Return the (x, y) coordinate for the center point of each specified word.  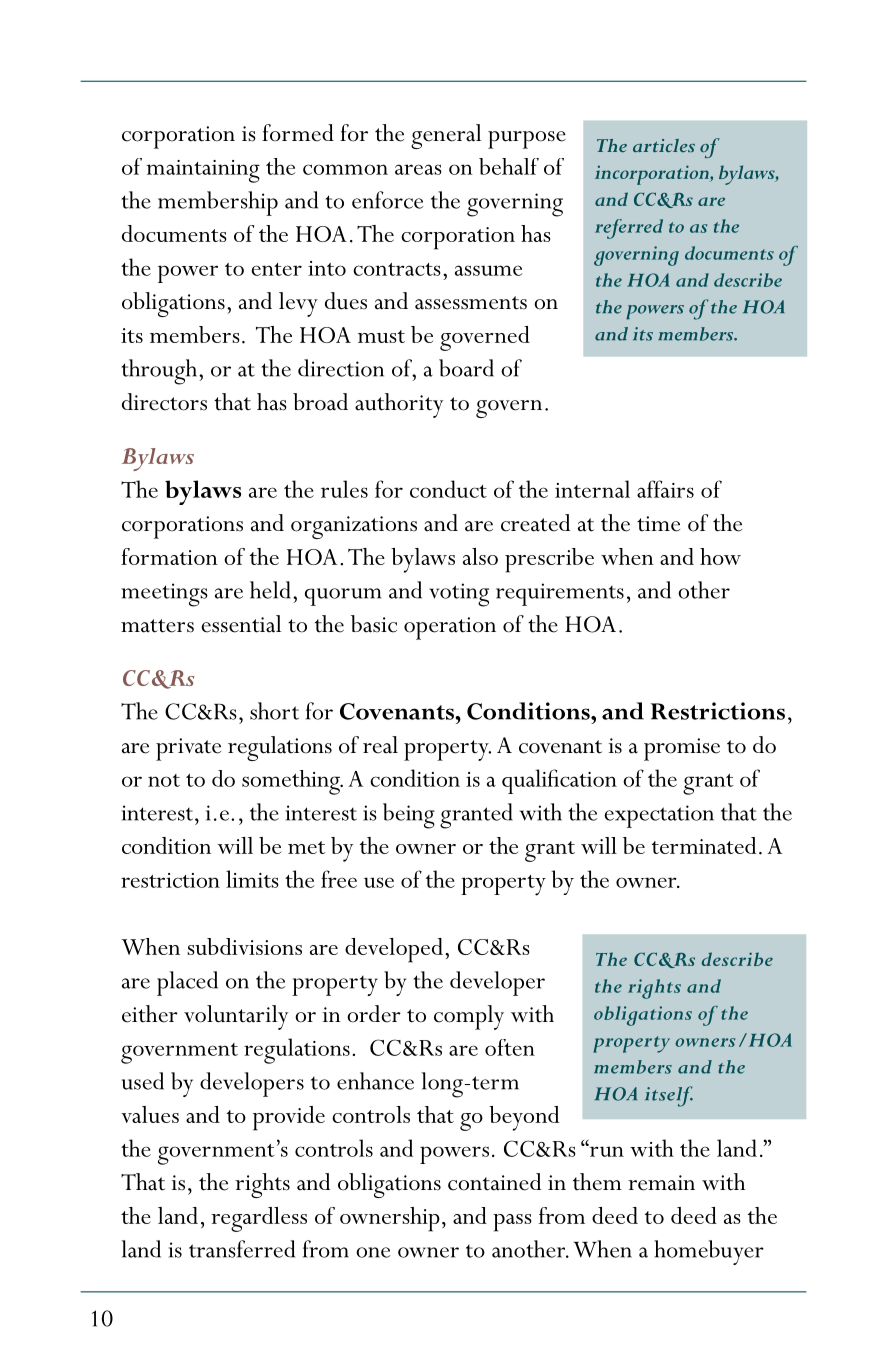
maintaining (203, 171)
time (658, 524)
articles (664, 145)
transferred (242, 1249)
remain (661, 1183)
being (409, 816)
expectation (659, 816)
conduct (448, 489)
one (373, 1252)
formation (169, 556)
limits (252, 879)
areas (418, 169)
